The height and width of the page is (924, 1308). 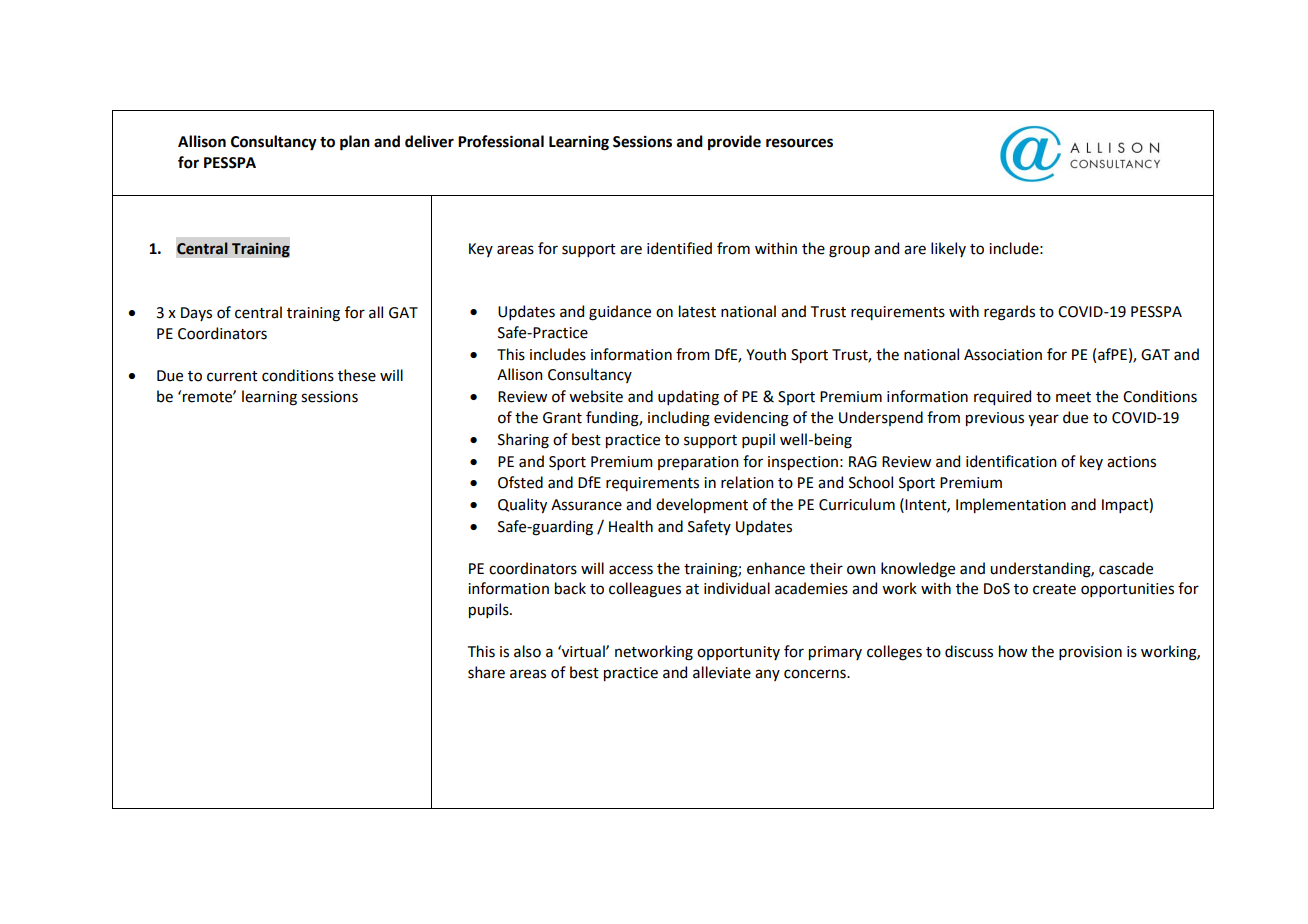 I want to click on provide, so click(x=734, y=142).
